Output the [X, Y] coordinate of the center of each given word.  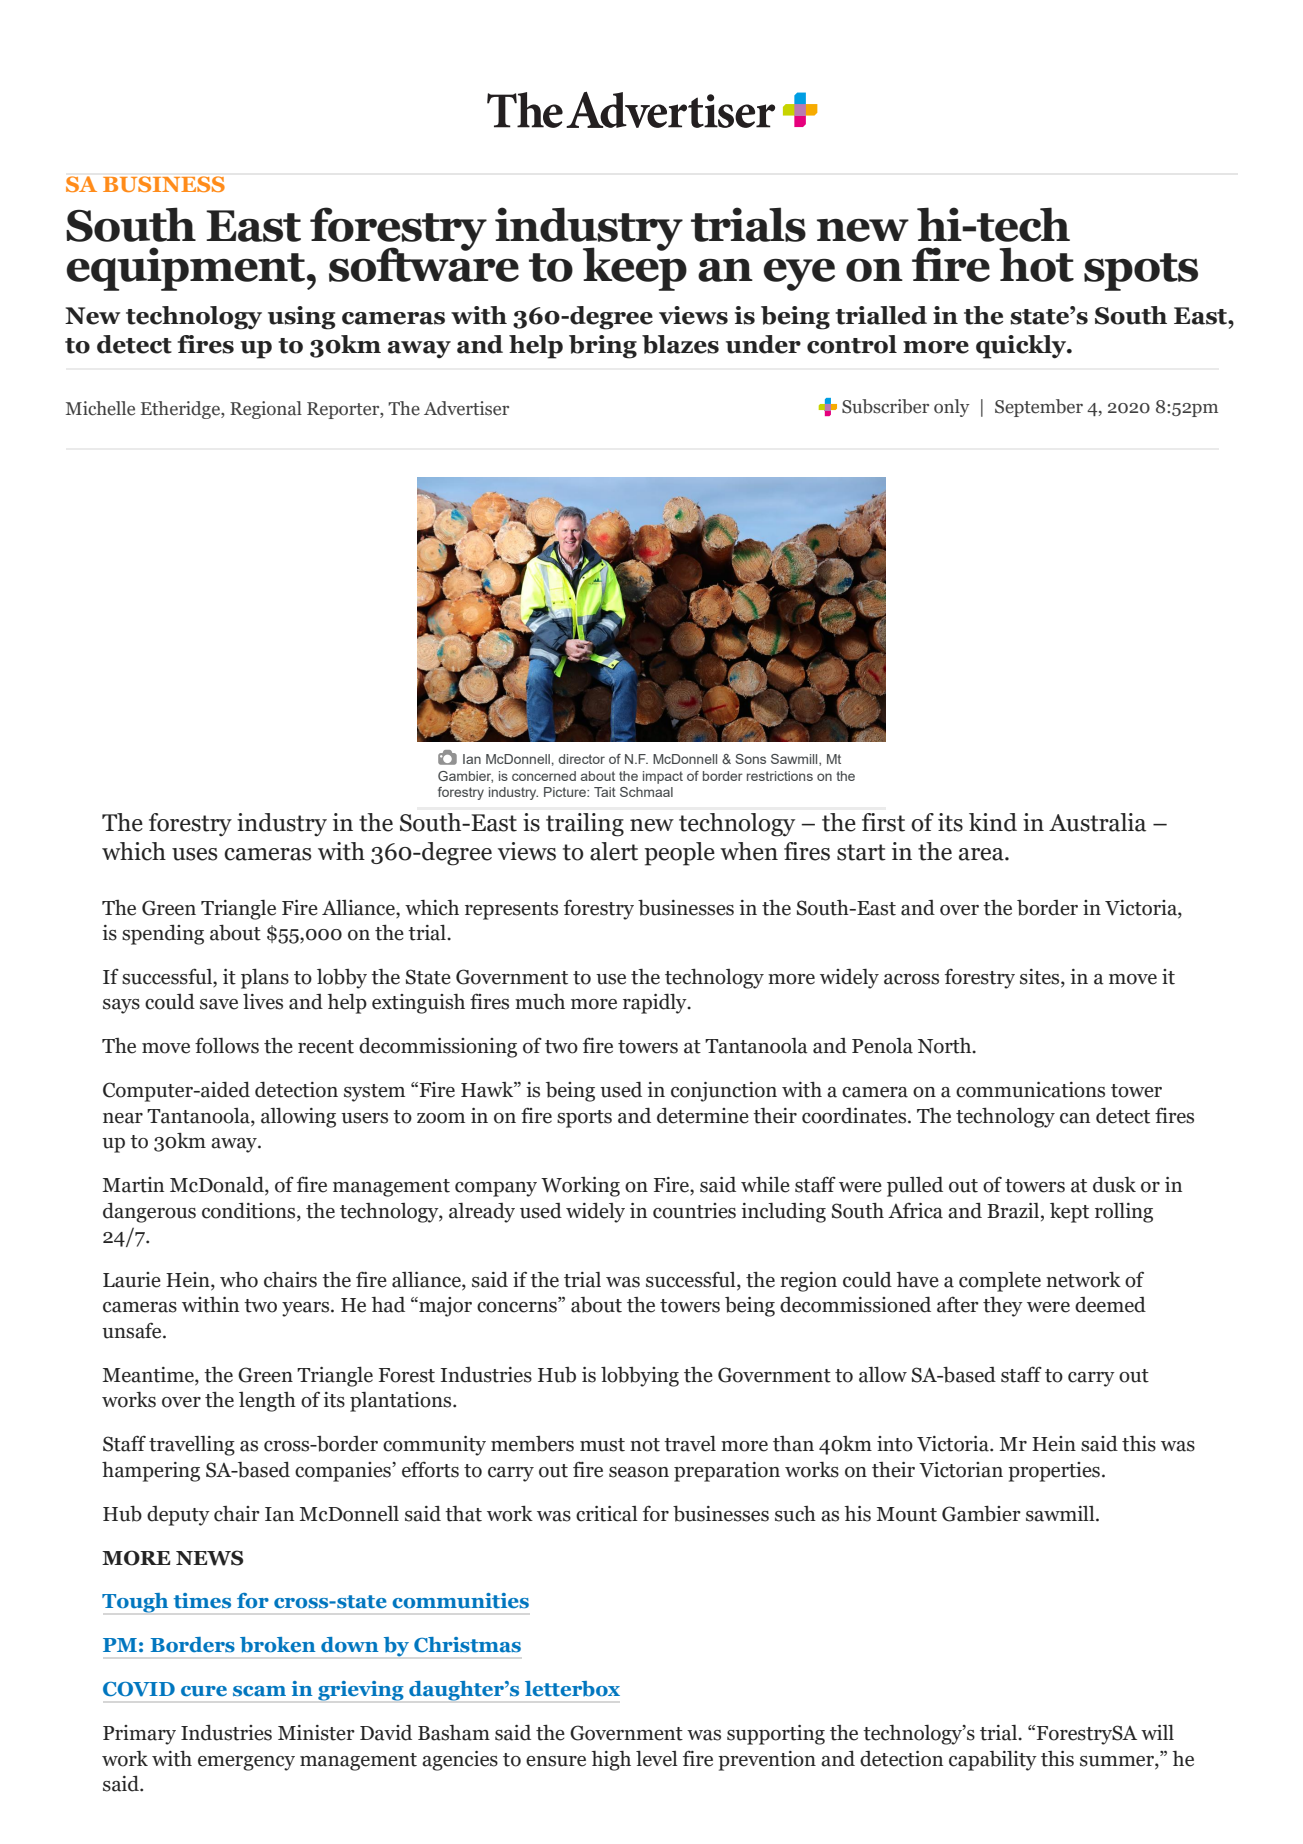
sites [1041, 978]
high [611, 1761]
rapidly [656, 1003]
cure [204, 1691]
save [219, 1004]
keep [635, 267]
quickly [1022, 347]
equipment [185, 269]
